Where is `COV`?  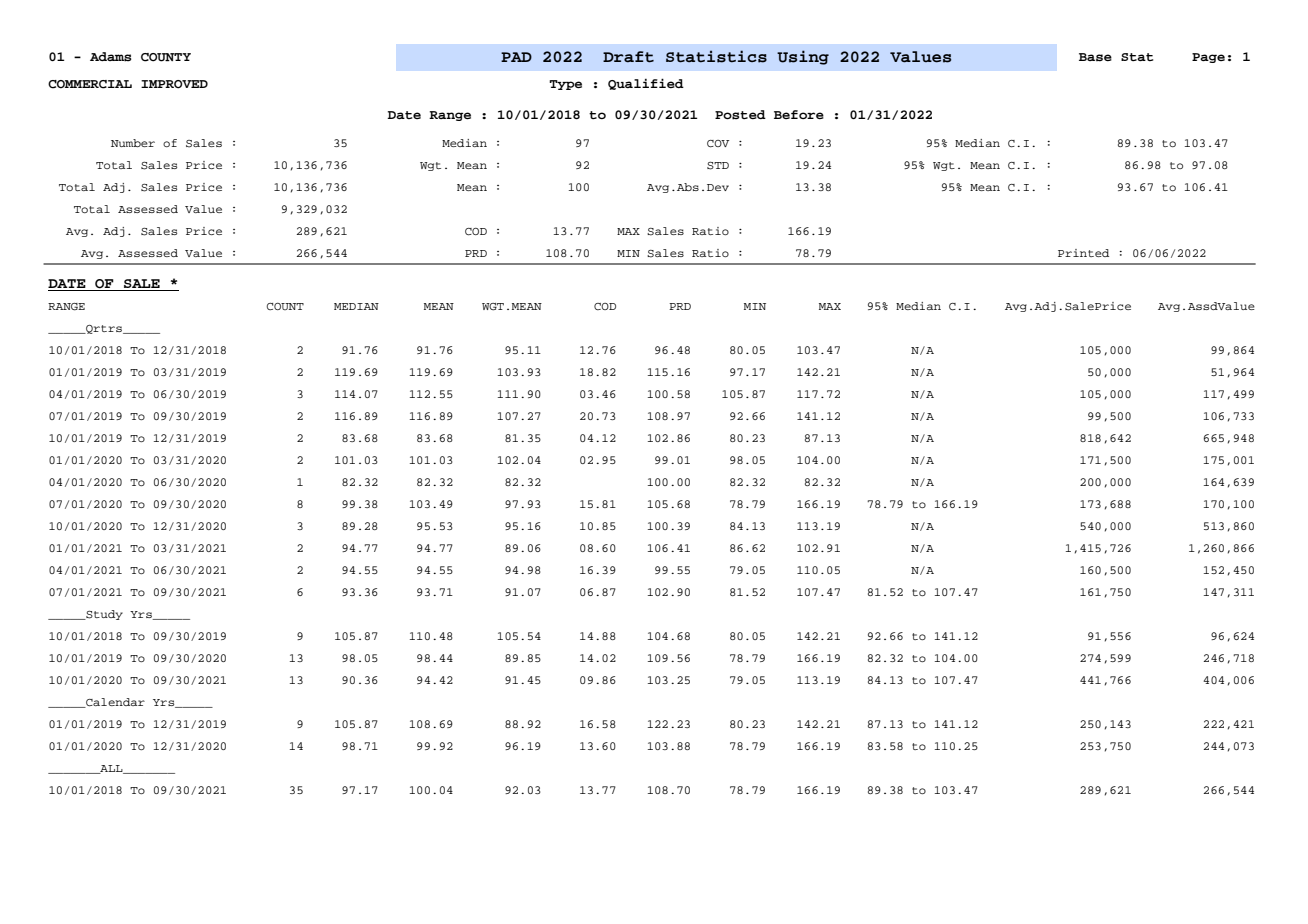
COV is located at coordinates (718, 144).
